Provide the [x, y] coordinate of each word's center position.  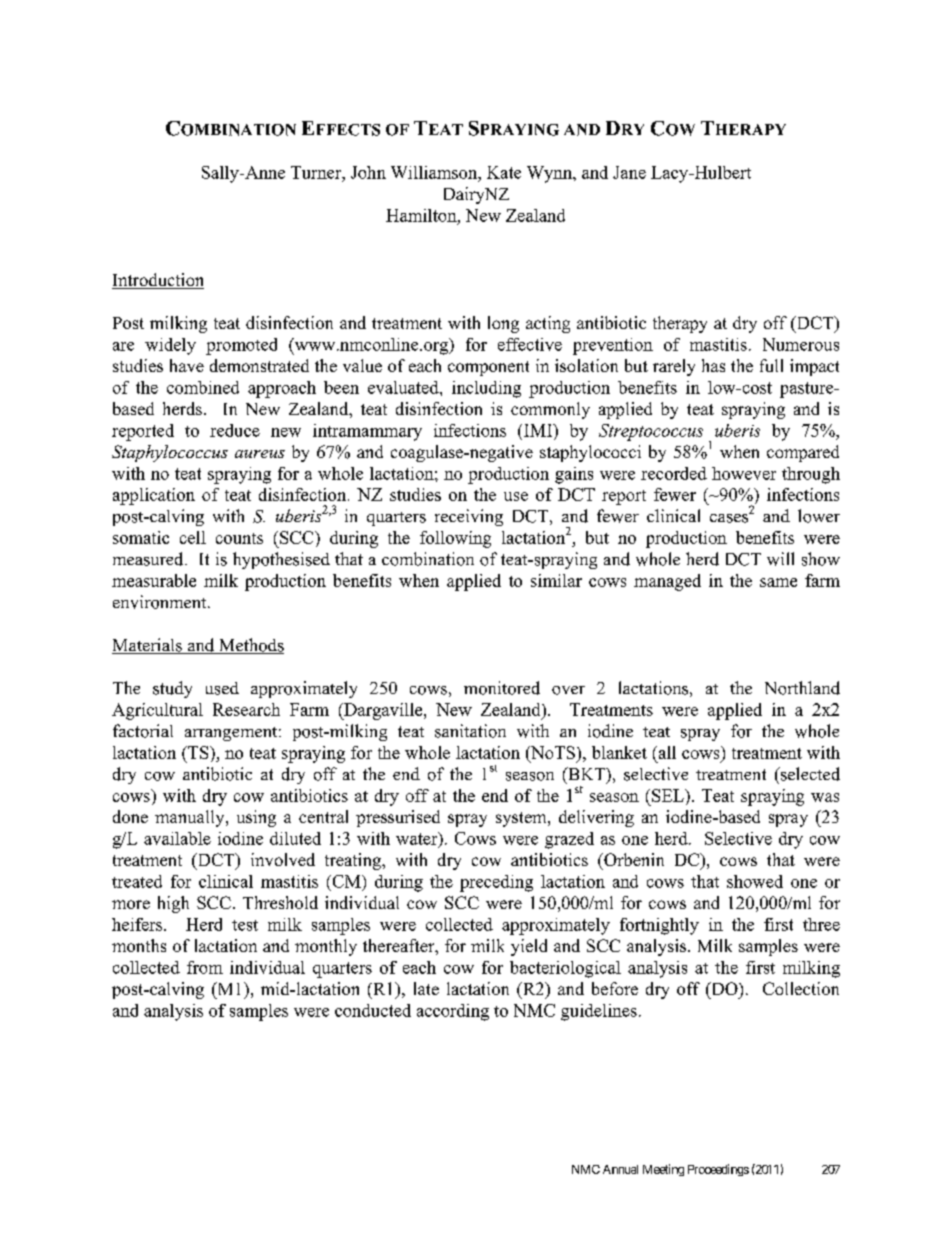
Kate [504, 172]
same [778, 582]
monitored [502, 688]
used [222, 688]
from [205, 967]
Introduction [158, 281]
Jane [629, 172]
